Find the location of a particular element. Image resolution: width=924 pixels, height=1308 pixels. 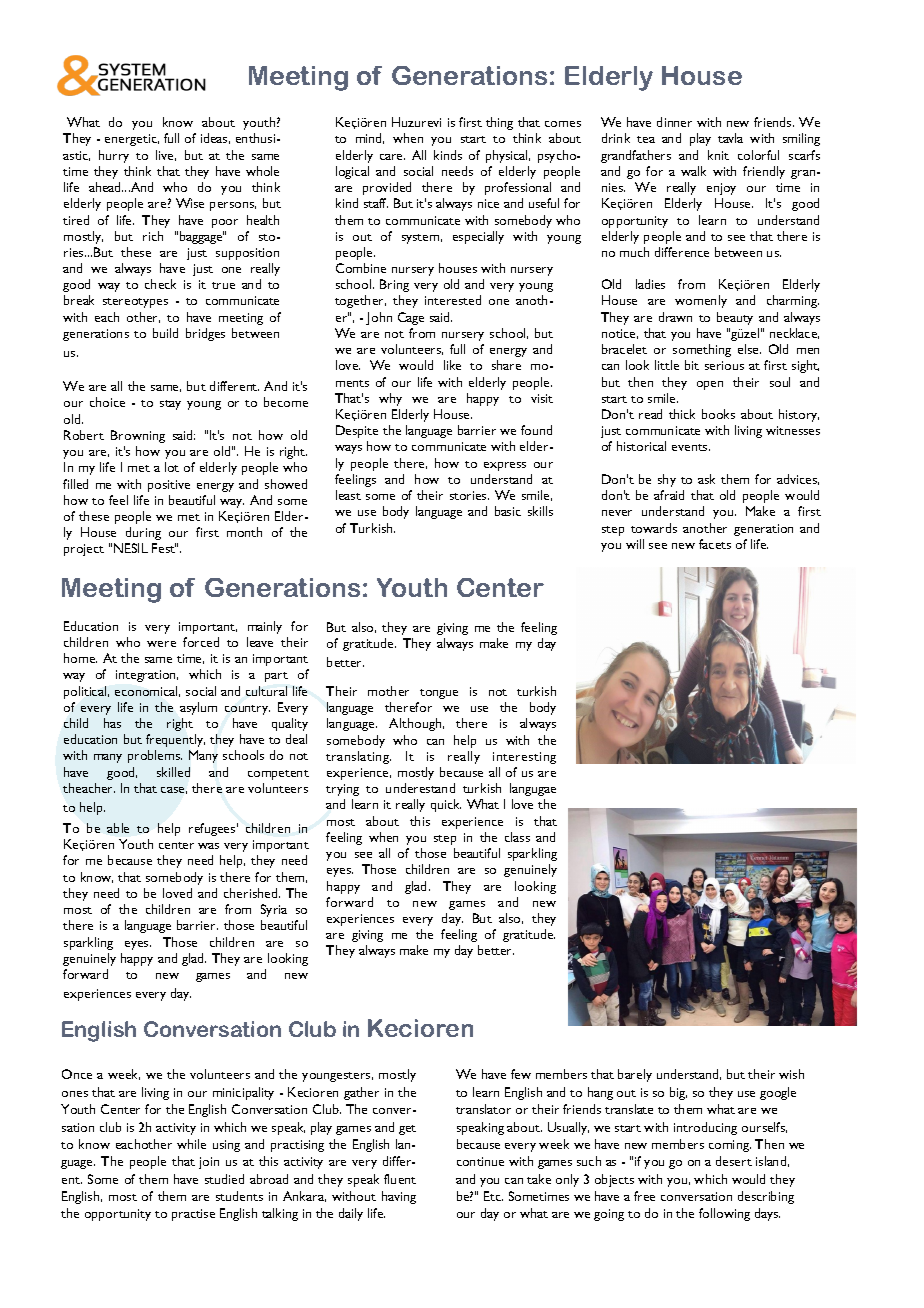

care is located at coordinates (392, 157).
